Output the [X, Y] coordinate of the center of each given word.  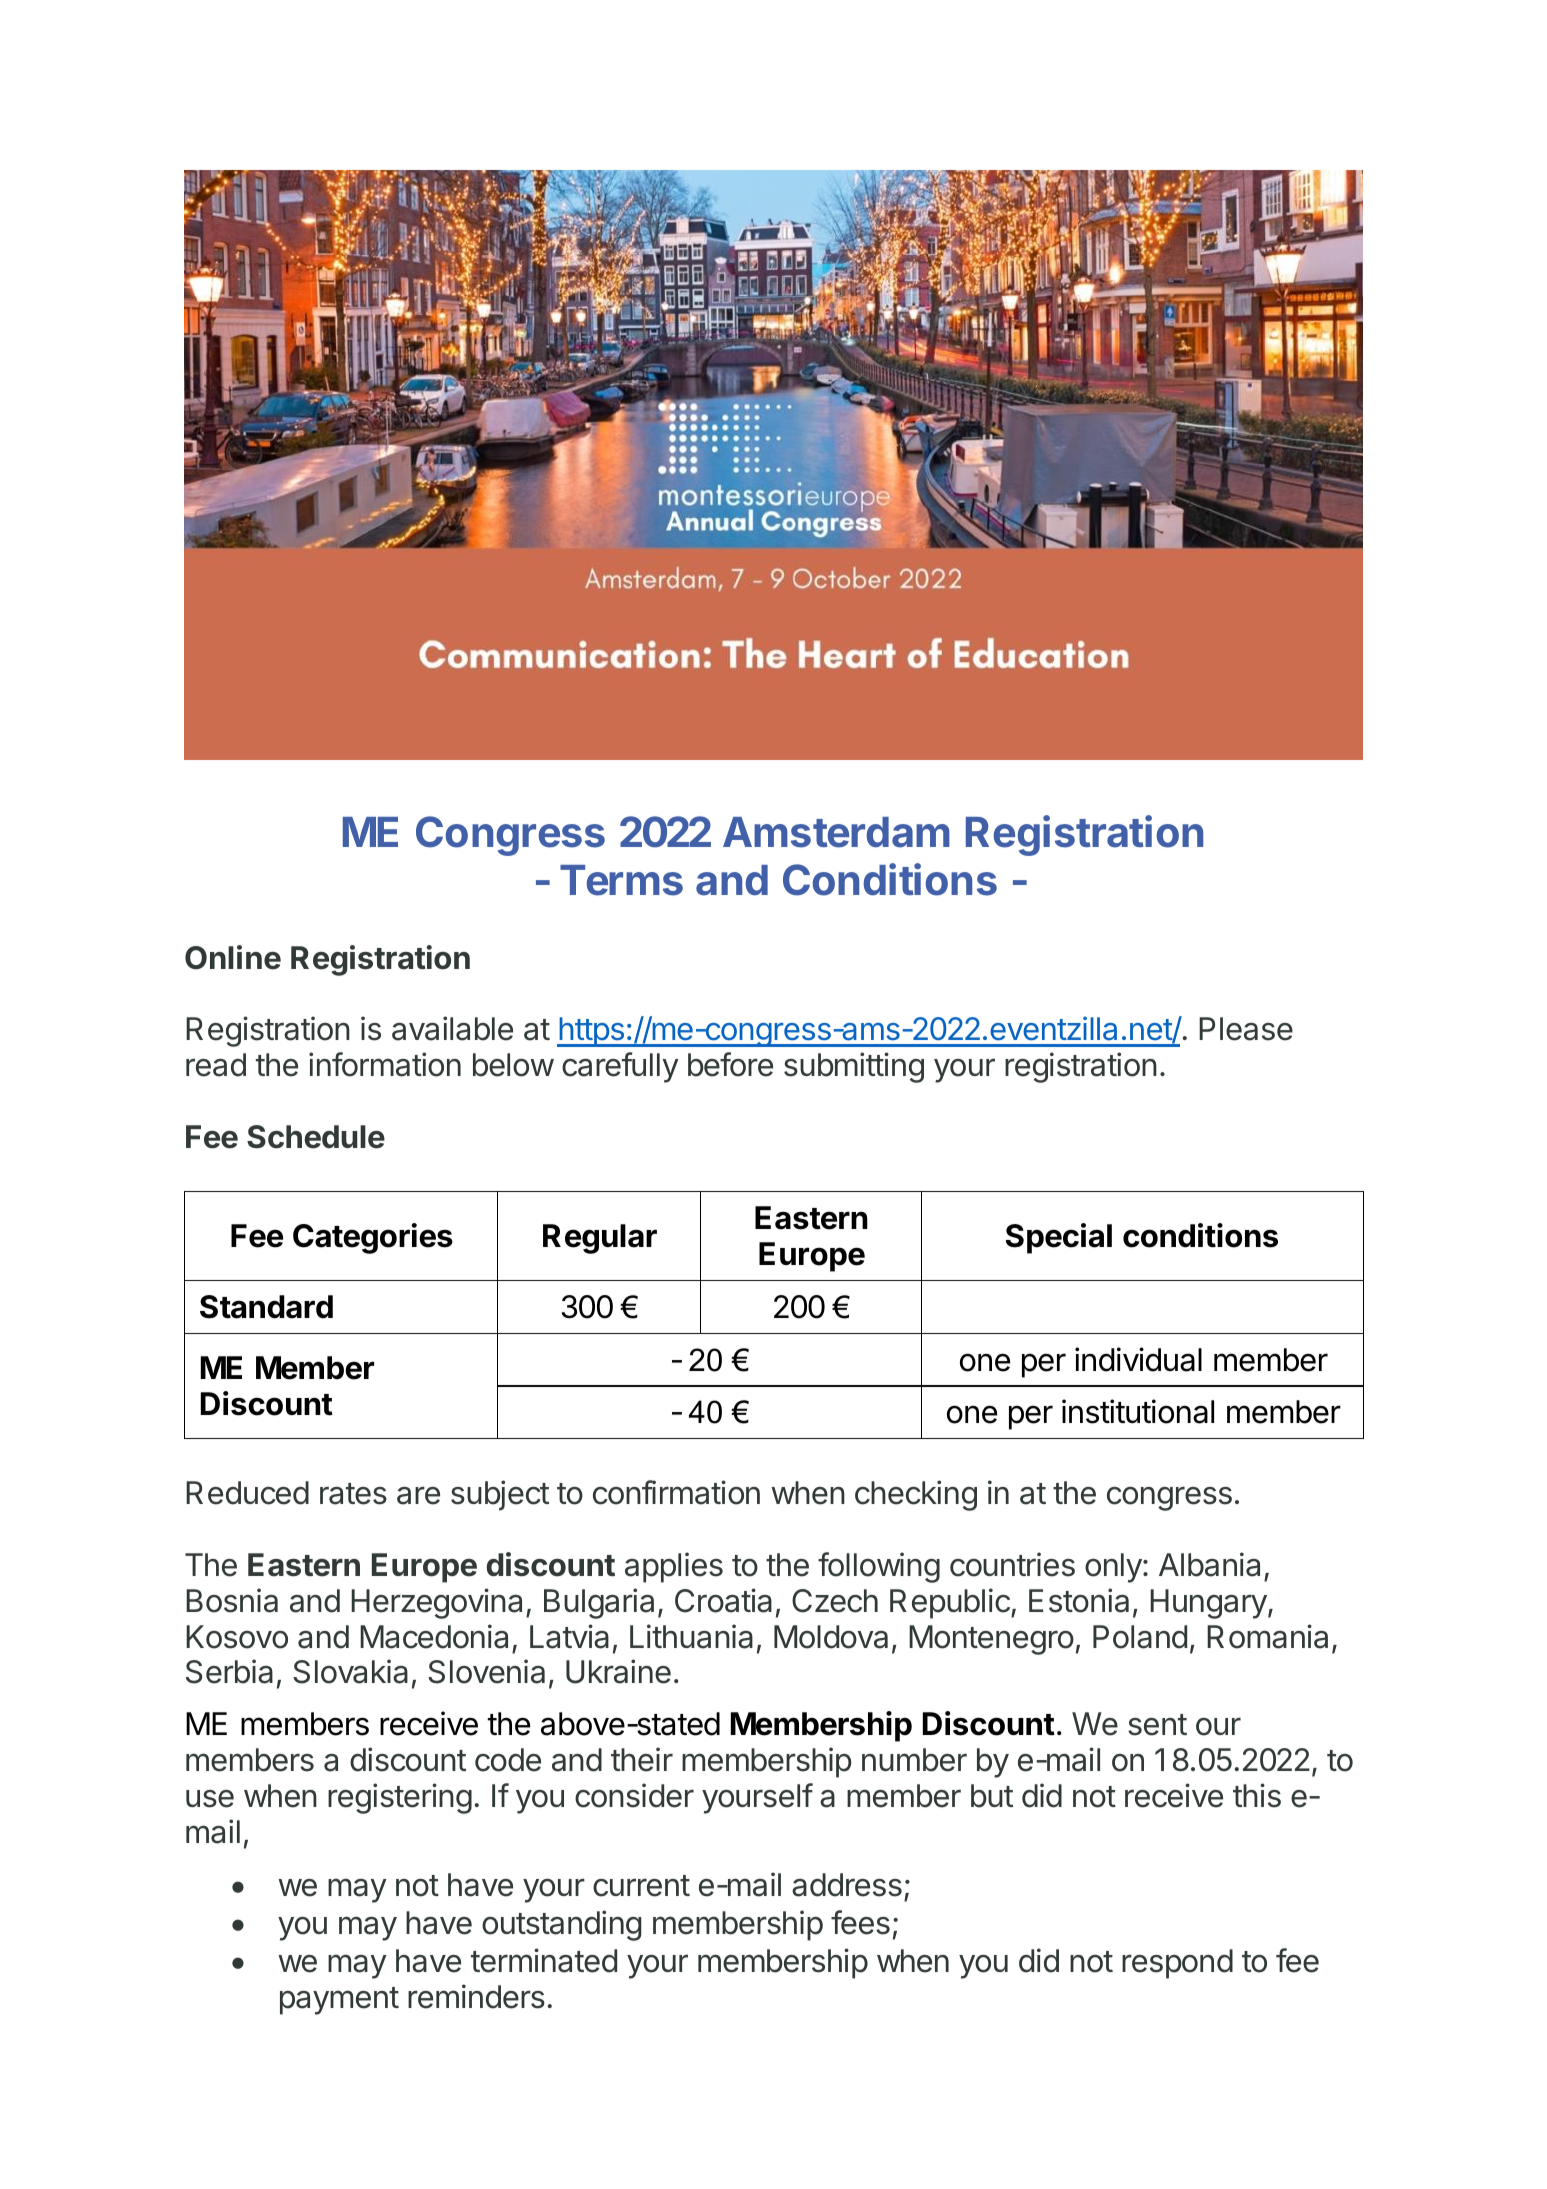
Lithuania [691, 1636]
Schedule [316, 1137]
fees [860, 1922]
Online [233, 957]
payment [339, 2001]
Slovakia [350, 1671]
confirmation [676, 1492]
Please [1246, 1029]
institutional [1138, 1411]
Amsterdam [836, 832]
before [730, 1064]
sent [1157, 1725]
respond [1177, 1964]
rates [353, 1494]
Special [1059, 1238]
